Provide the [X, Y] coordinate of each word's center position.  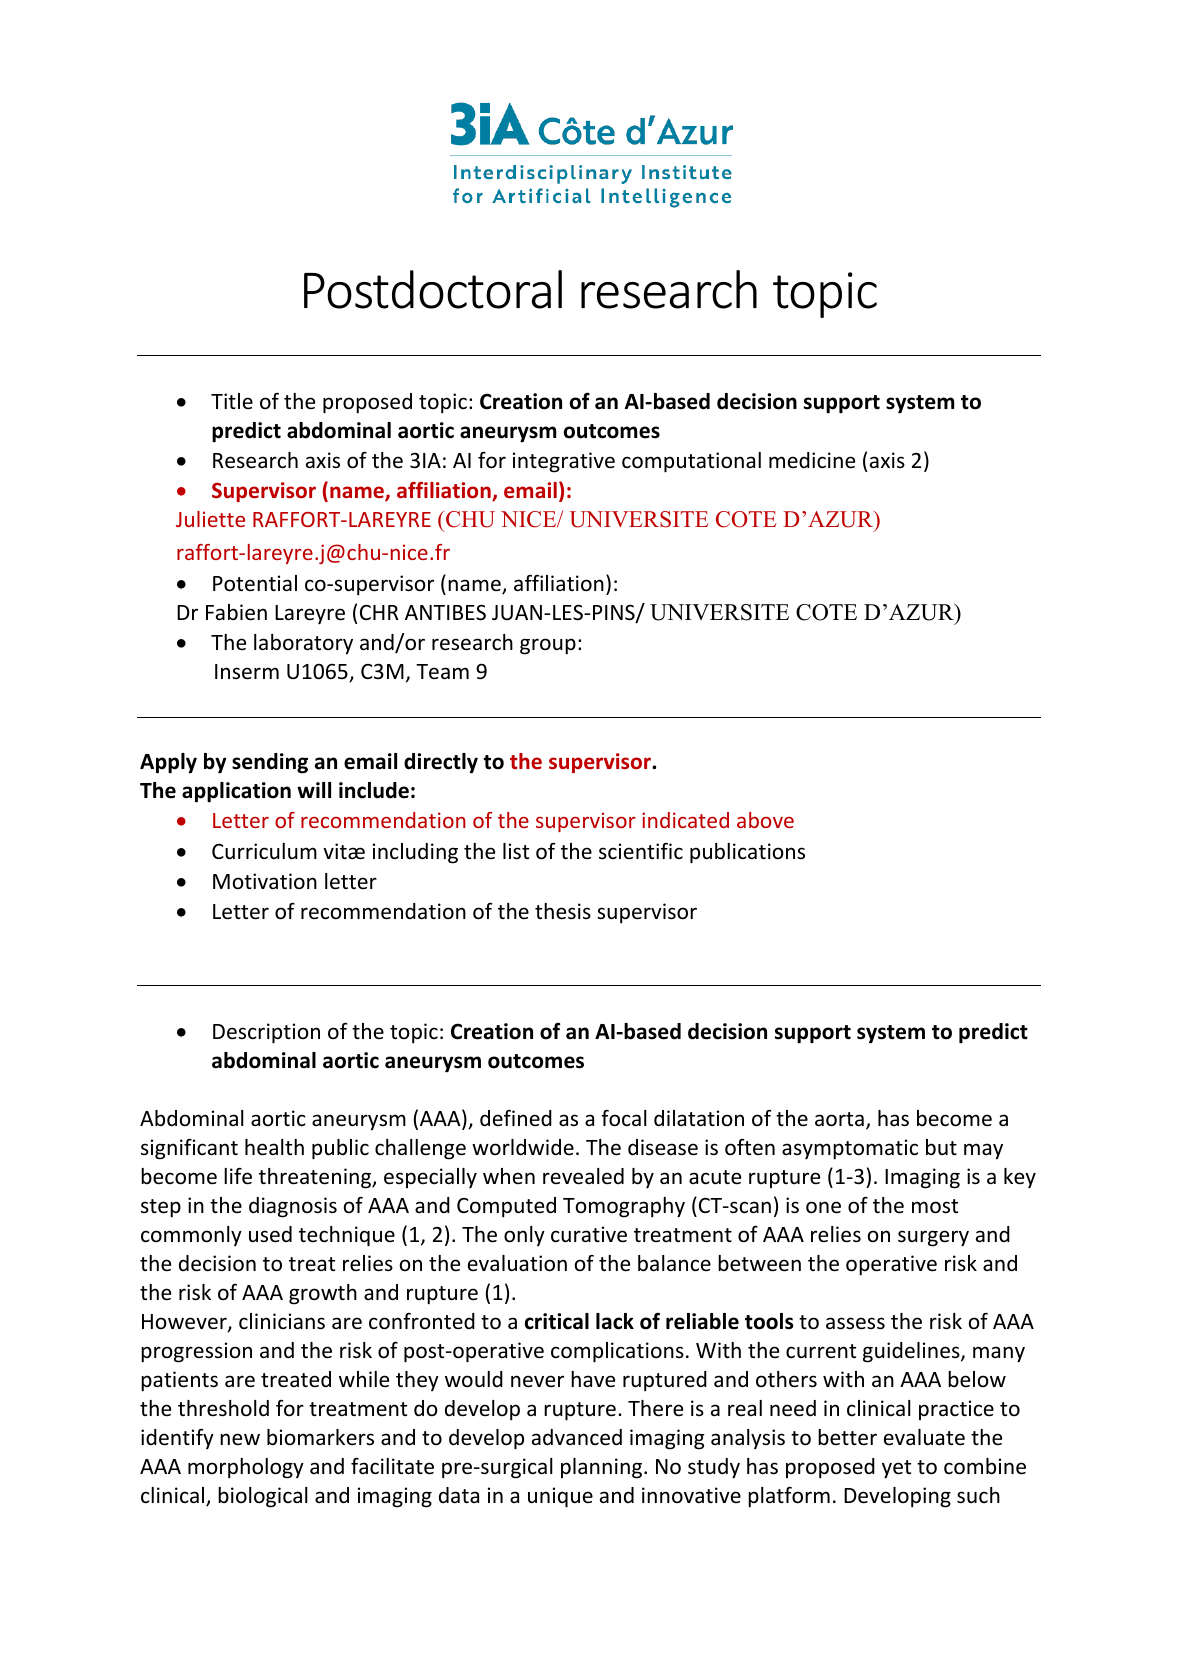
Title [232, 401]
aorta [839, 1119]
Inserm [247, 672]
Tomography [624, 1207]
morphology [246, 1468]
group [548, 646]
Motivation [265, 881]
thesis [563, 911]
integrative [564, 462]
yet [896, 1469]
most [935, 1206]
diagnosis [293, 1207]
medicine [812, 460]
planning [603, 1468]
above [765, 820]
